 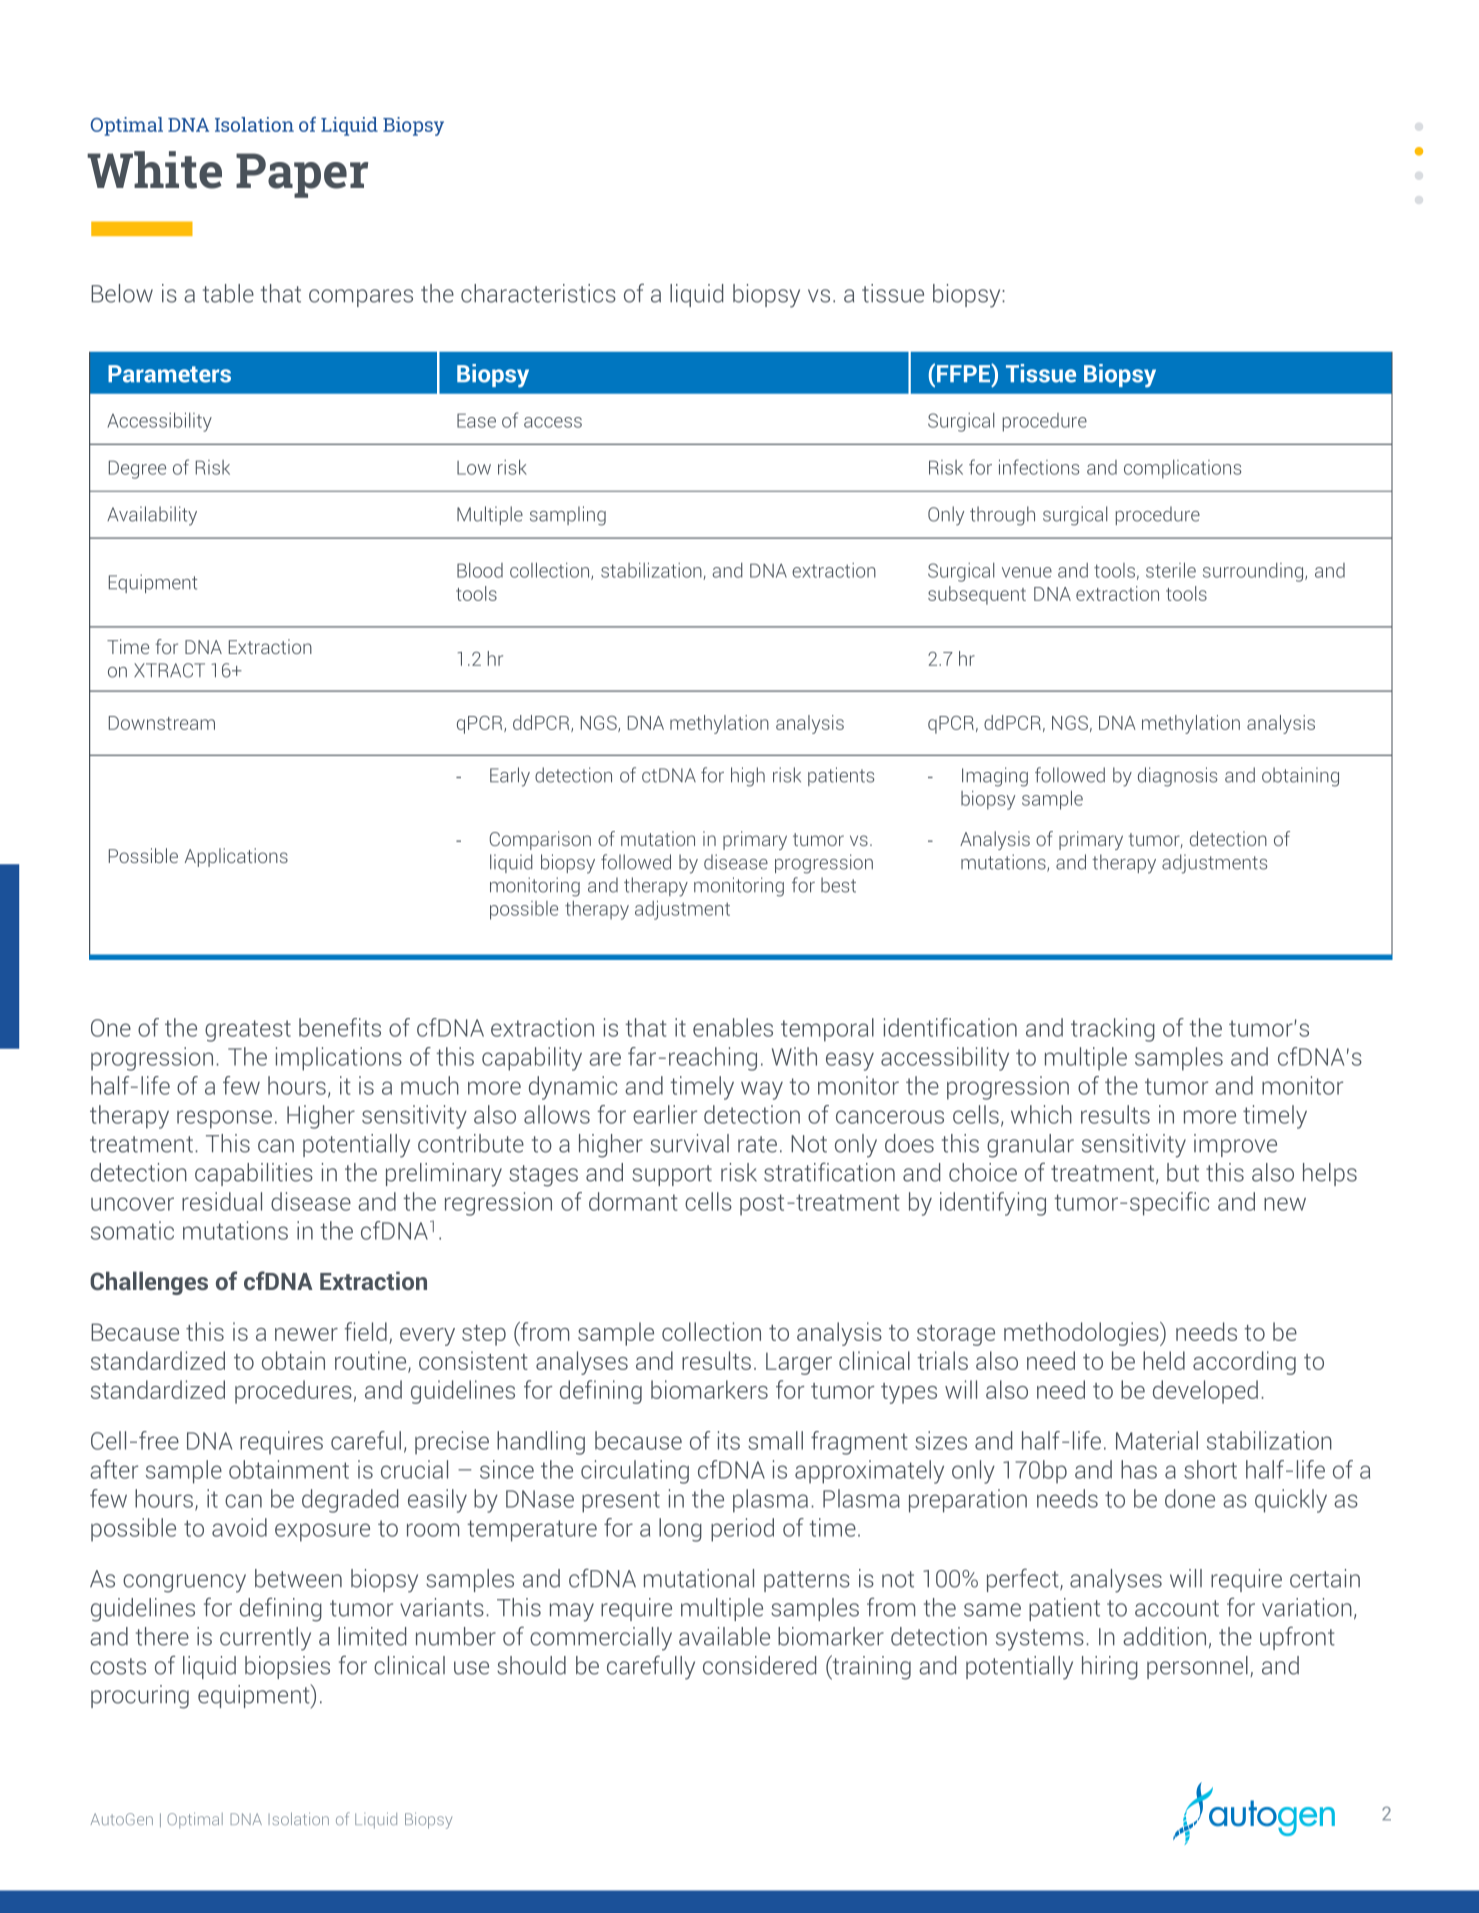 I want to click on available, so click(x=724, y=1636).
